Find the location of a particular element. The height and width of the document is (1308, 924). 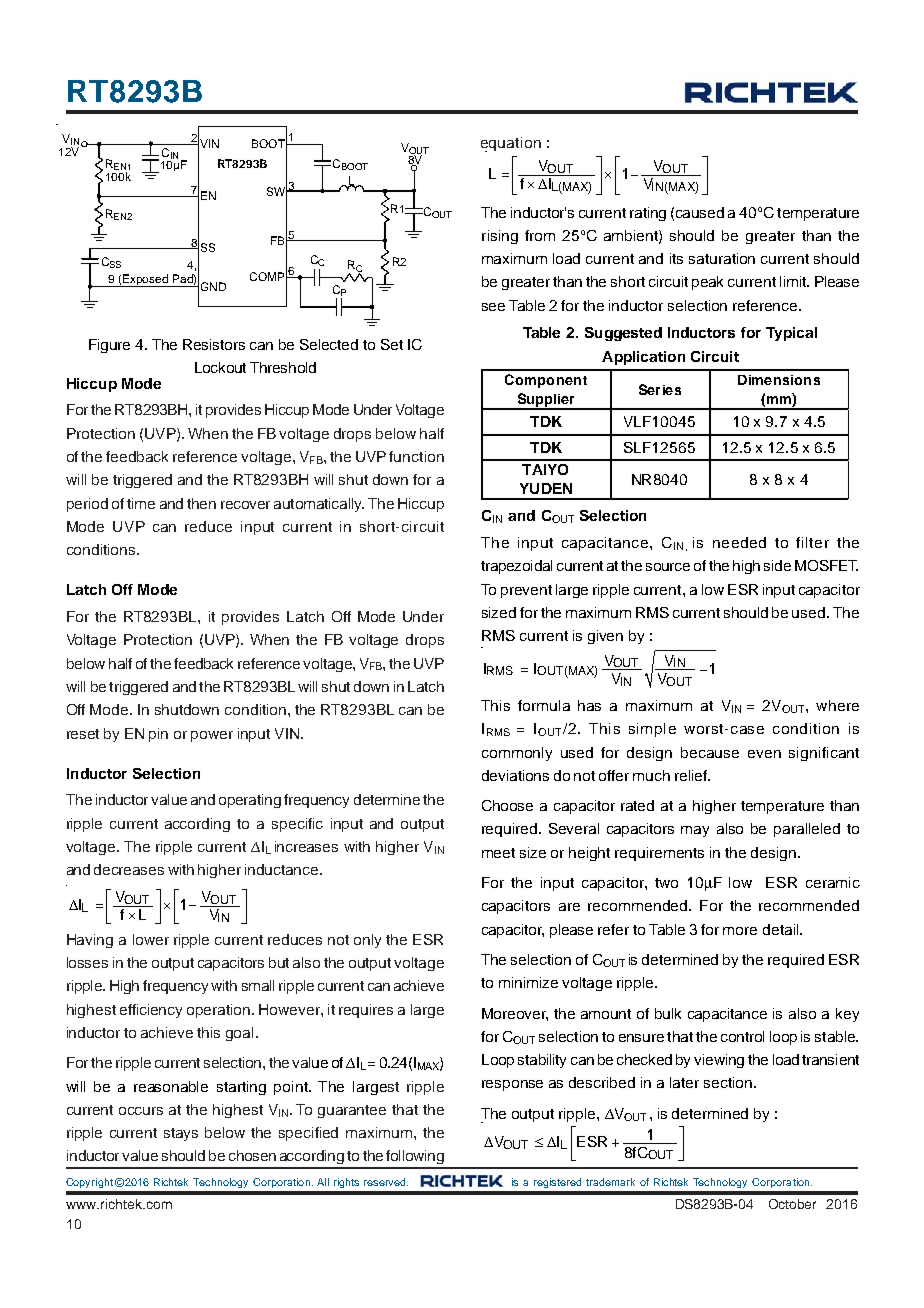

then is located at coordinates (201, 503).
